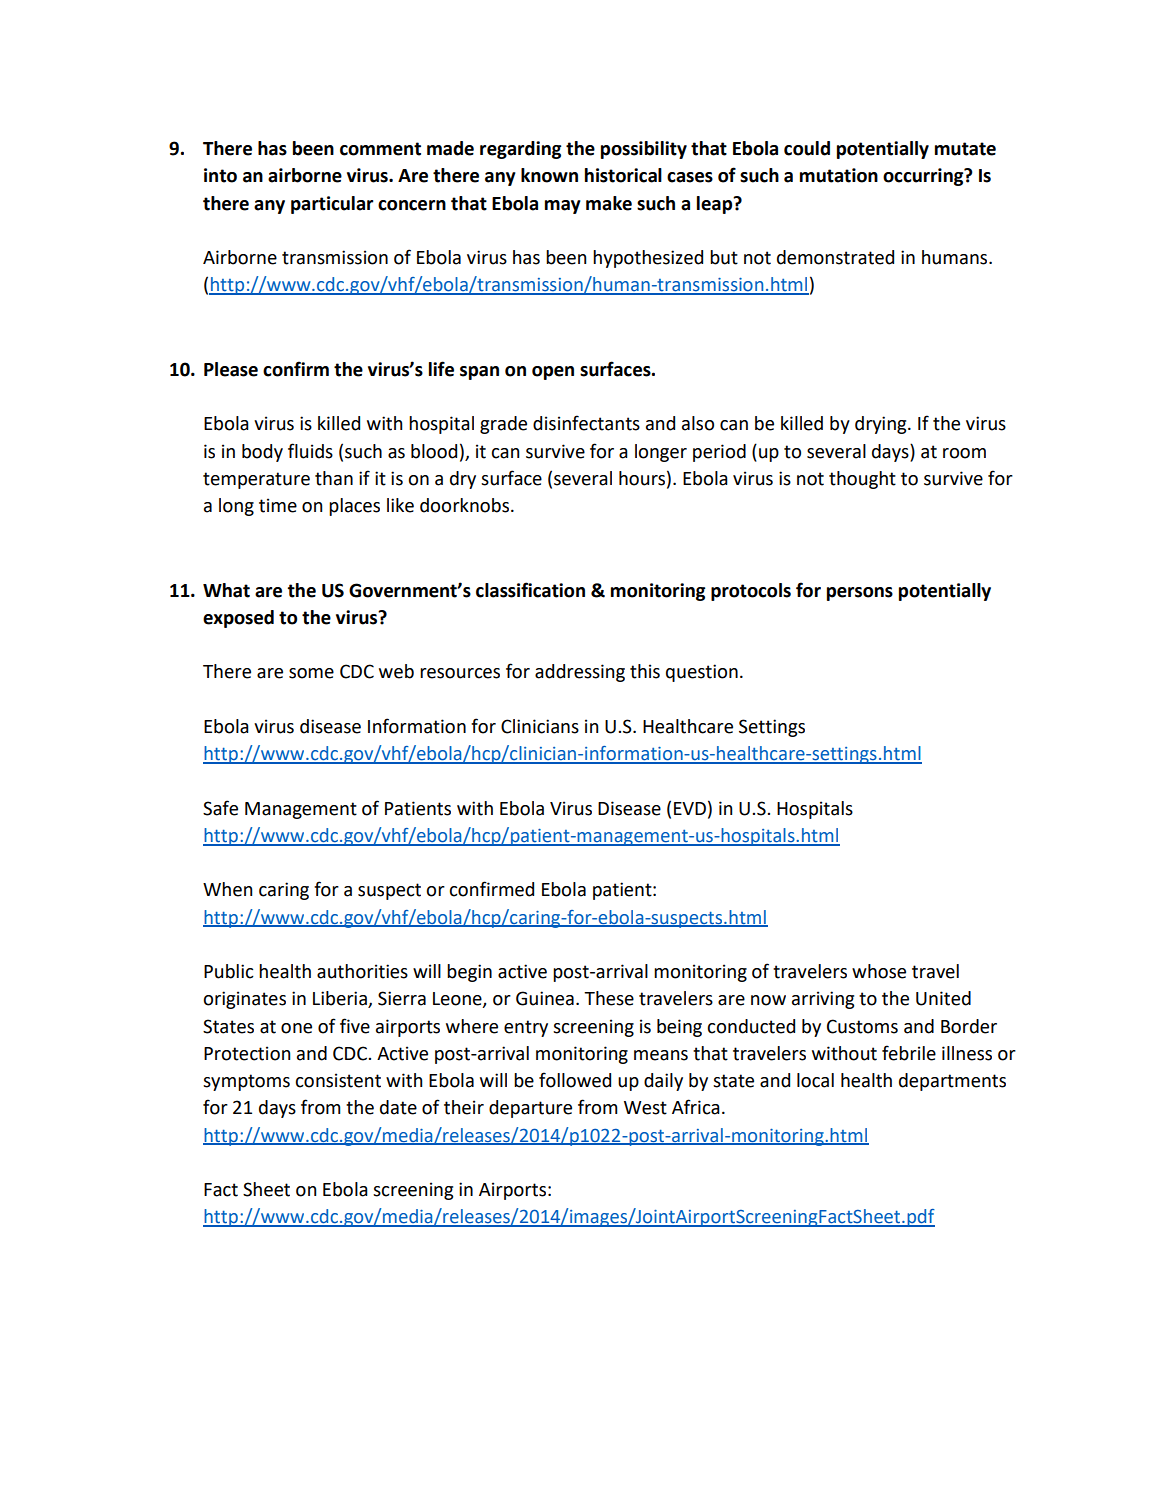  What do you see at coordinates (338, 1080) in the screenshot?
I see `consistent` at bounding box center [338, 1080].
